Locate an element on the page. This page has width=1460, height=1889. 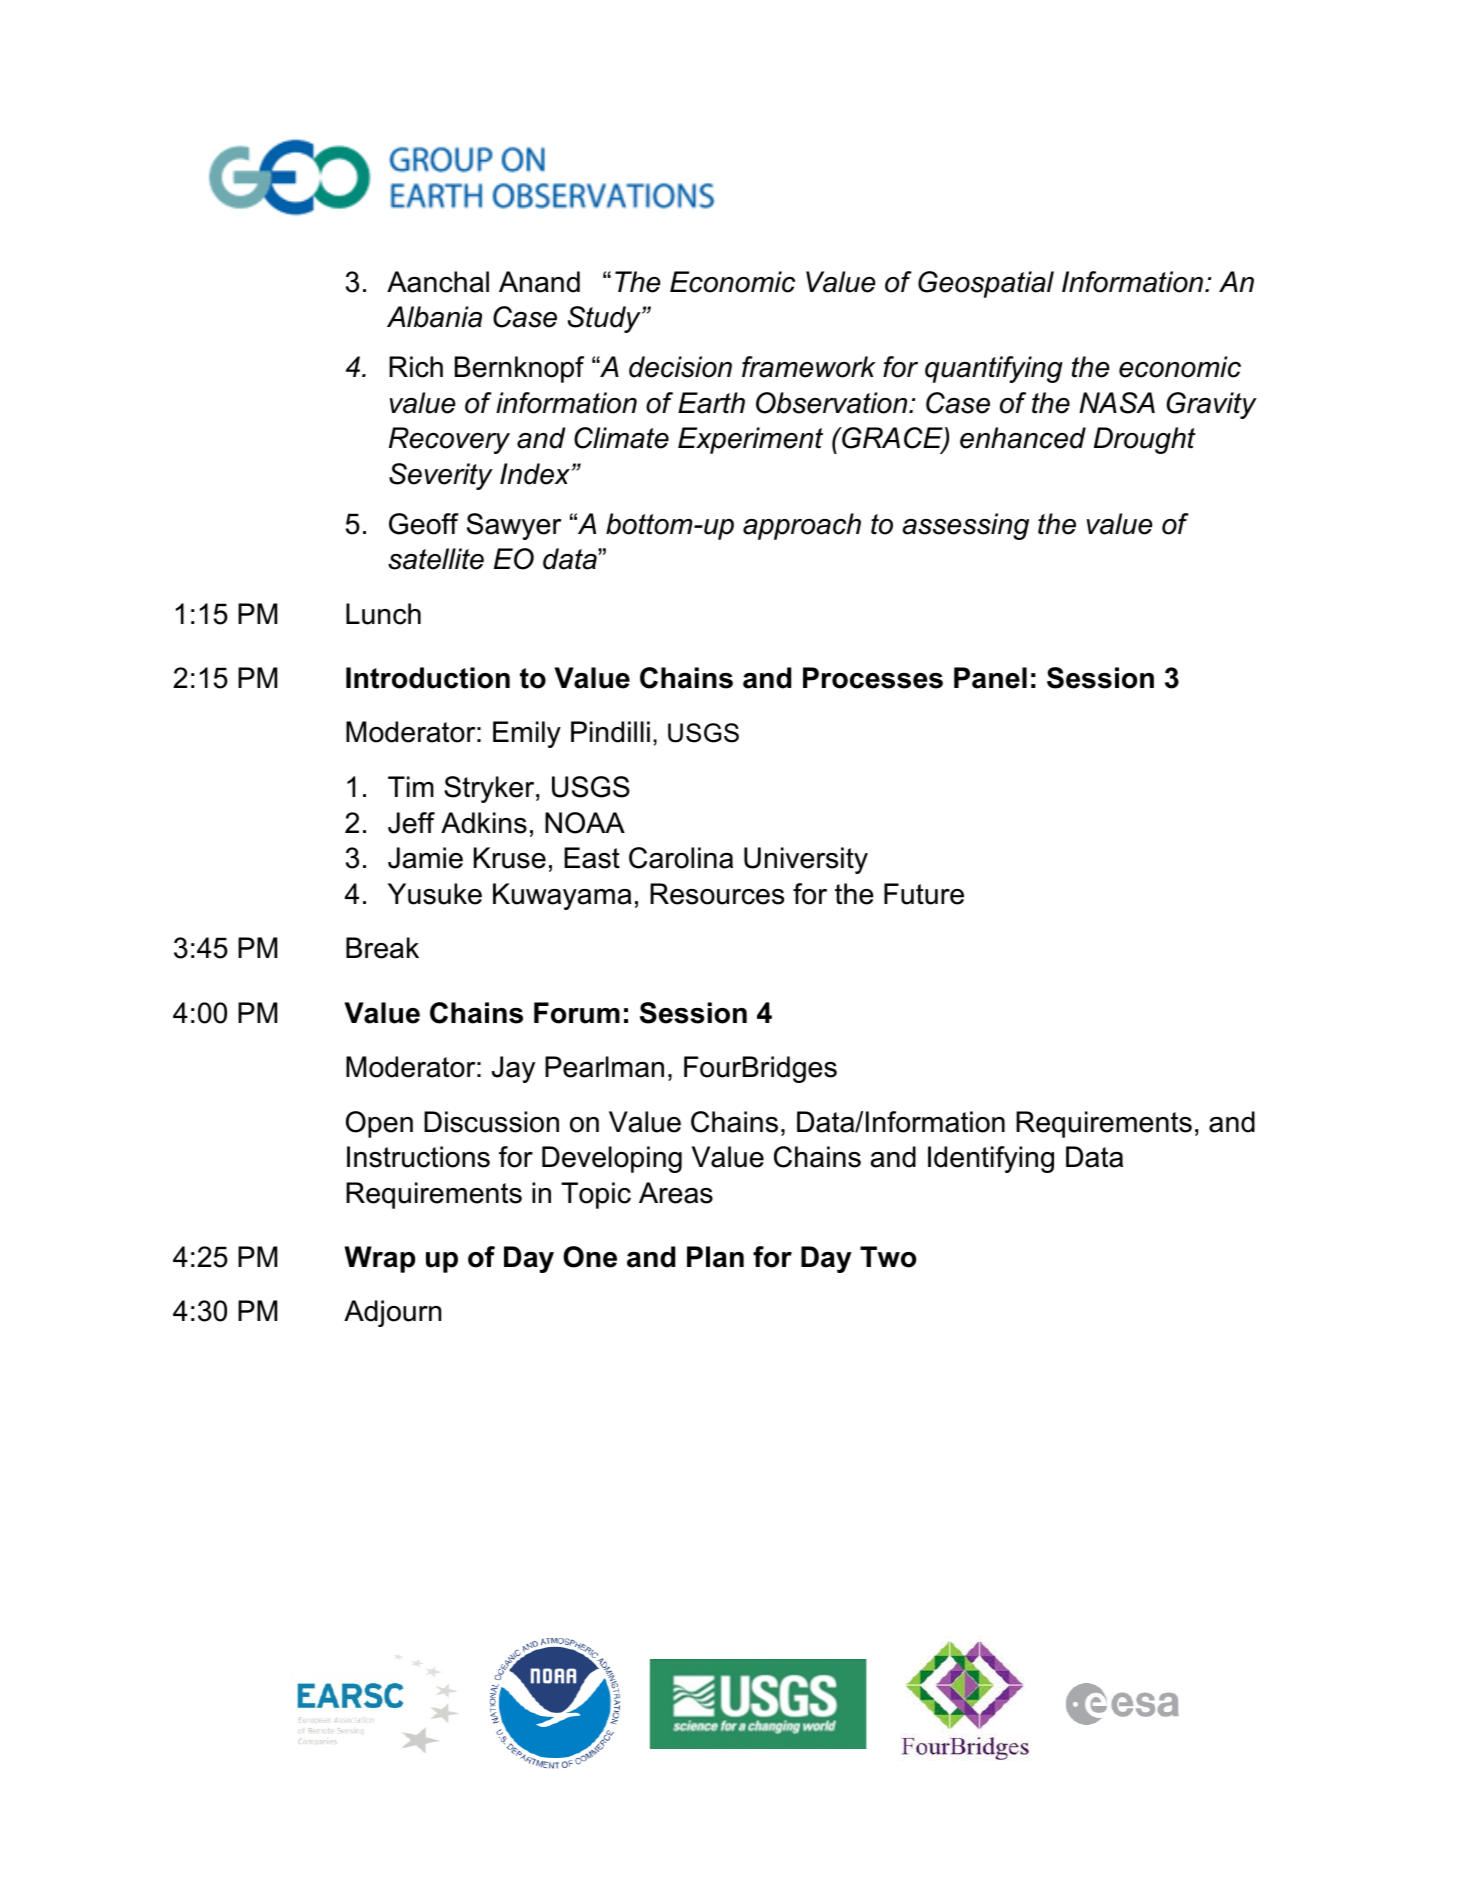
Processes is located at coordinates (873, 678).
